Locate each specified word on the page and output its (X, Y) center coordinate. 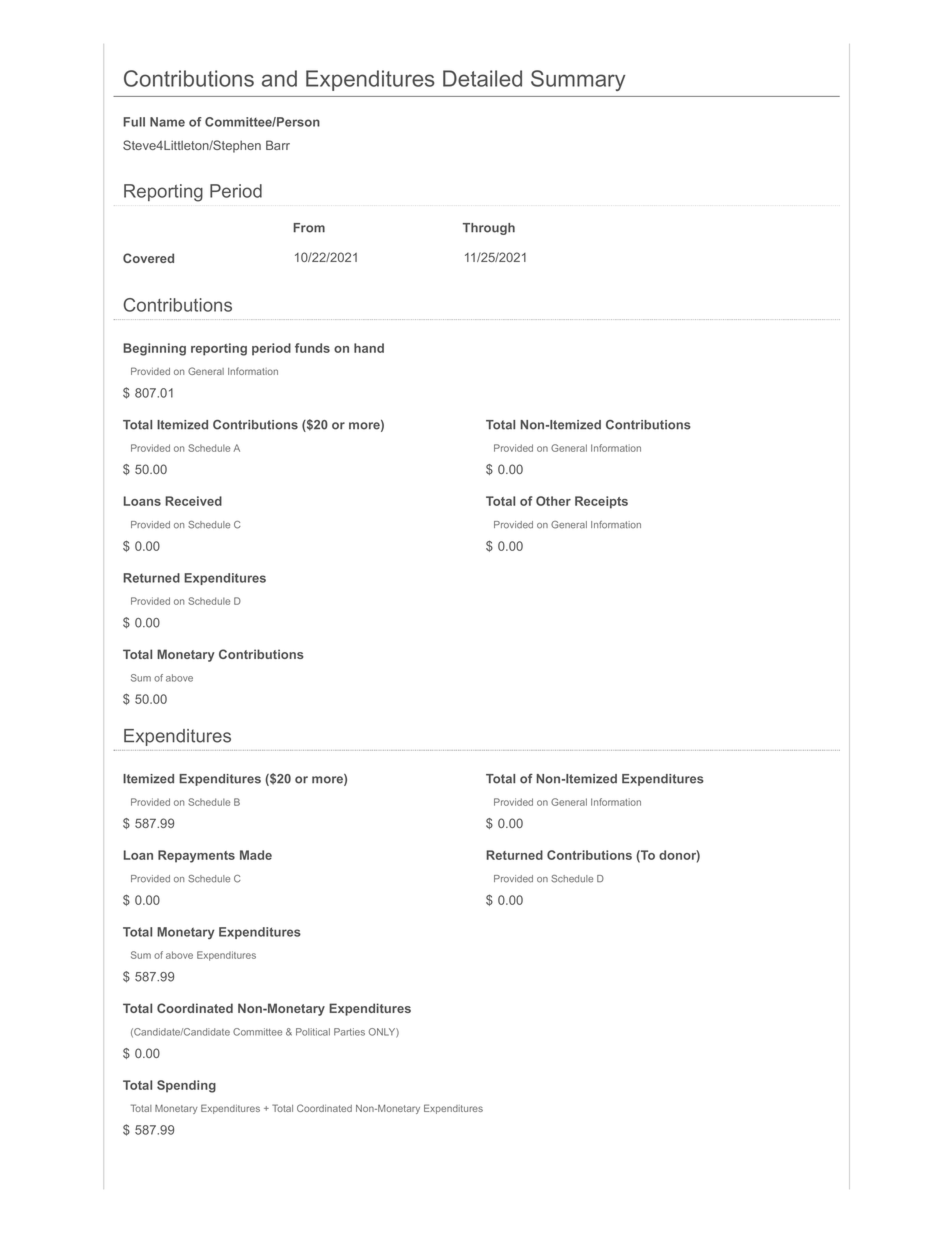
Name (167, 122)
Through (489, 229)
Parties (349, 1032)
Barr (278, 145)
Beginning (154, 349)
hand (369, 348)
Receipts (601, 502)
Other (553, 501)
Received (193, 501)
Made (256, 855)
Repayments (196, 856)
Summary (578, 80)
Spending (186, 1086)
